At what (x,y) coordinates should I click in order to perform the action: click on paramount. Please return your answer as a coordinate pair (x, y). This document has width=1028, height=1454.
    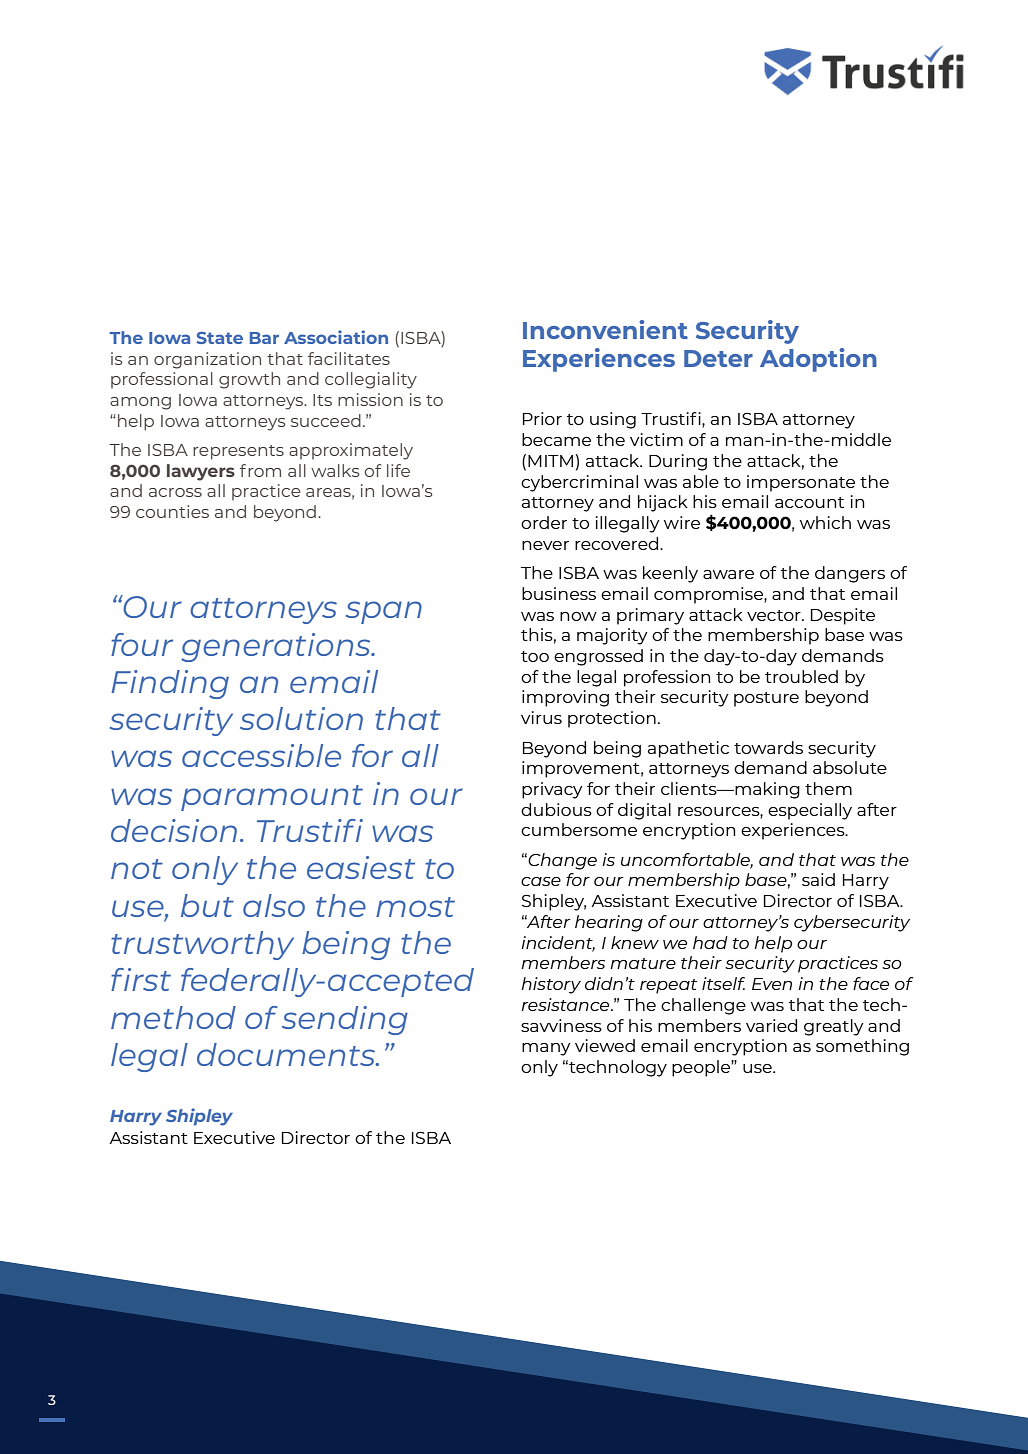
    Looking at the image, I should click on (272, 798).
